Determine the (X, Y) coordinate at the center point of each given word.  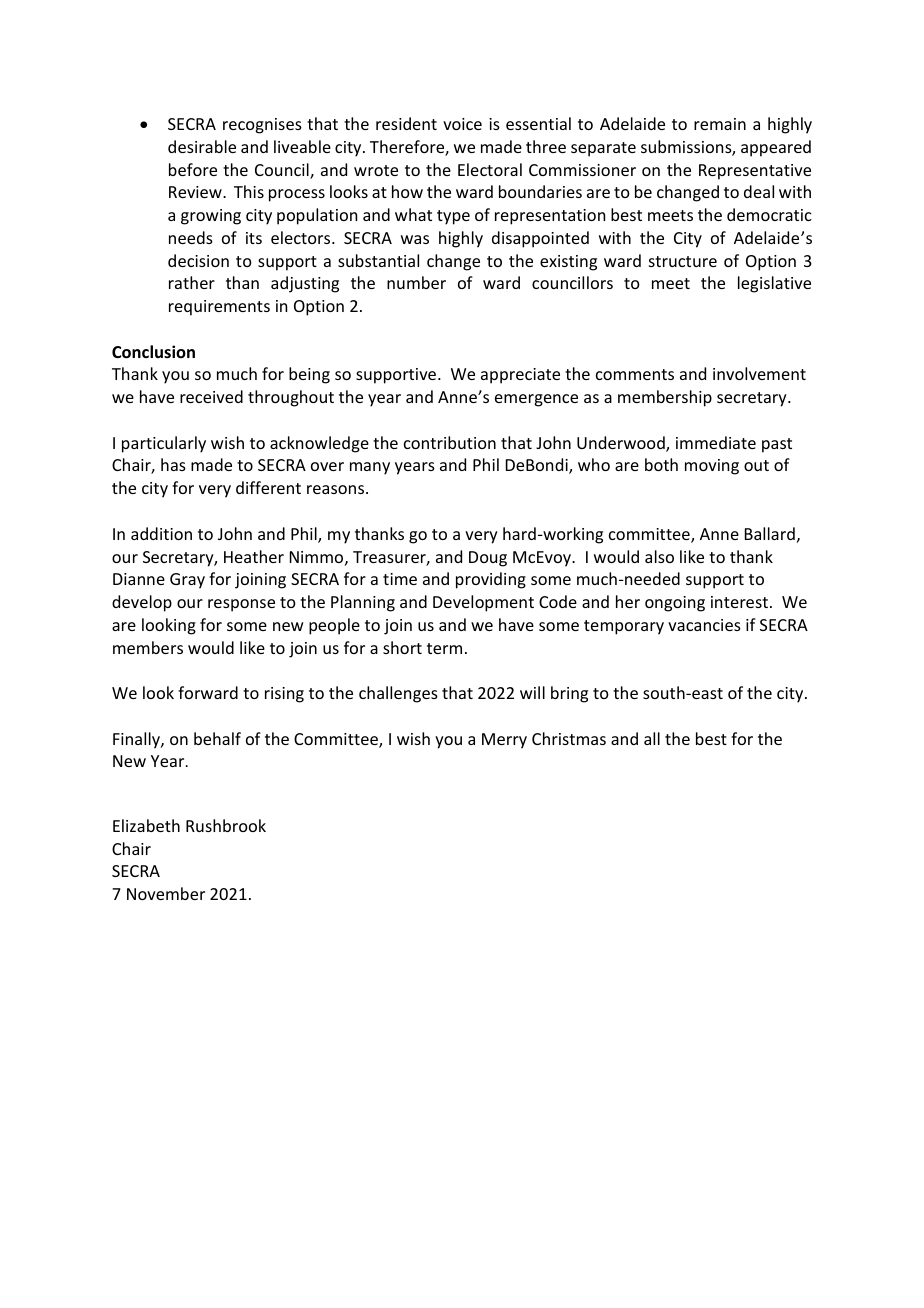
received (211, 396)
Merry (504, 741)
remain (720, 124)
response (241, 605)
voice (462, 124)
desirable (202, 146)
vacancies (704, 625)
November (166, 893)
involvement (759, 373)
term (444, 648)
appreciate (520, 376)
